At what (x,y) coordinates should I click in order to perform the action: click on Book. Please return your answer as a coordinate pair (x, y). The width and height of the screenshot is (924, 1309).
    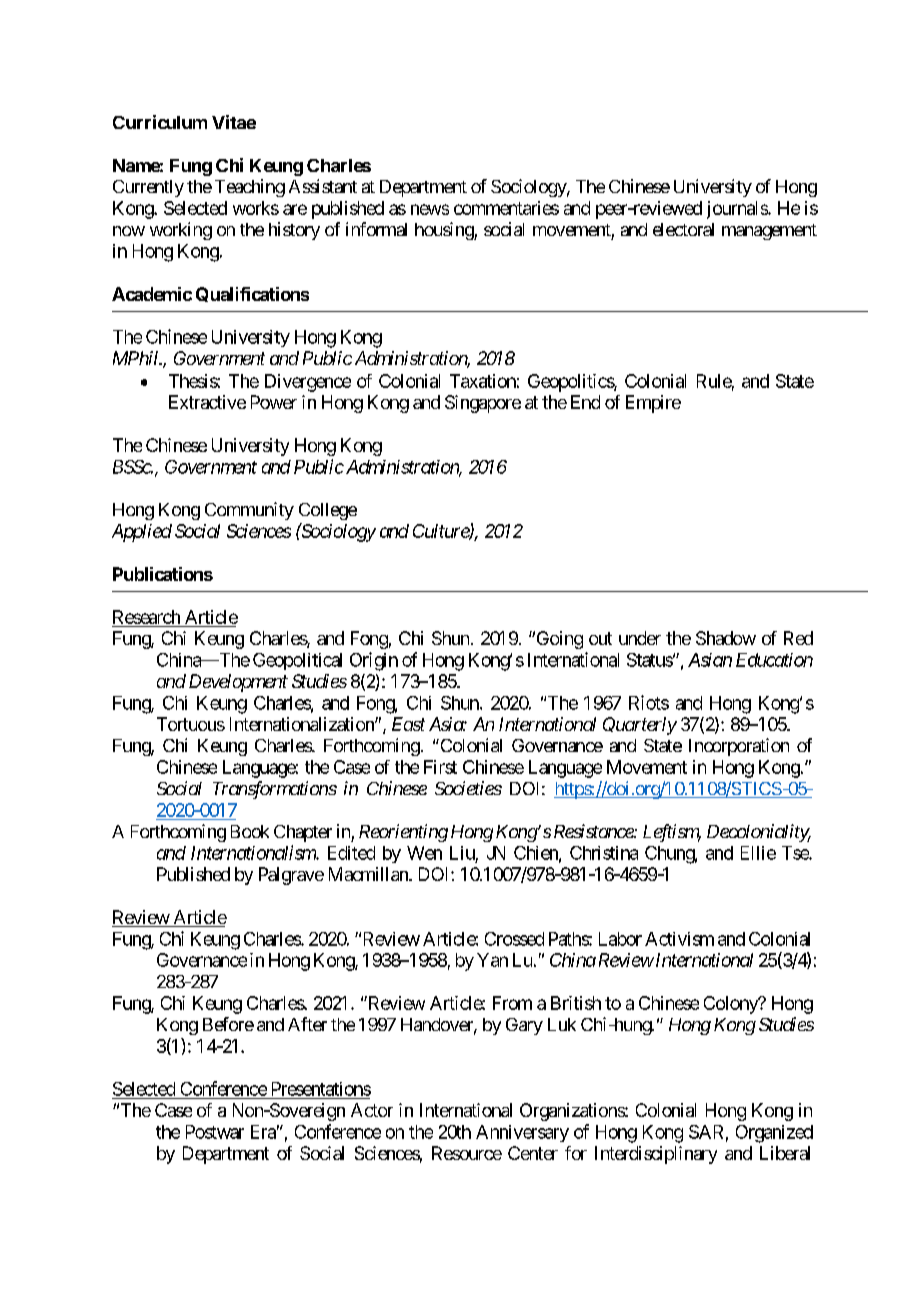
    Looking at the image, I should click on (250, 831).
